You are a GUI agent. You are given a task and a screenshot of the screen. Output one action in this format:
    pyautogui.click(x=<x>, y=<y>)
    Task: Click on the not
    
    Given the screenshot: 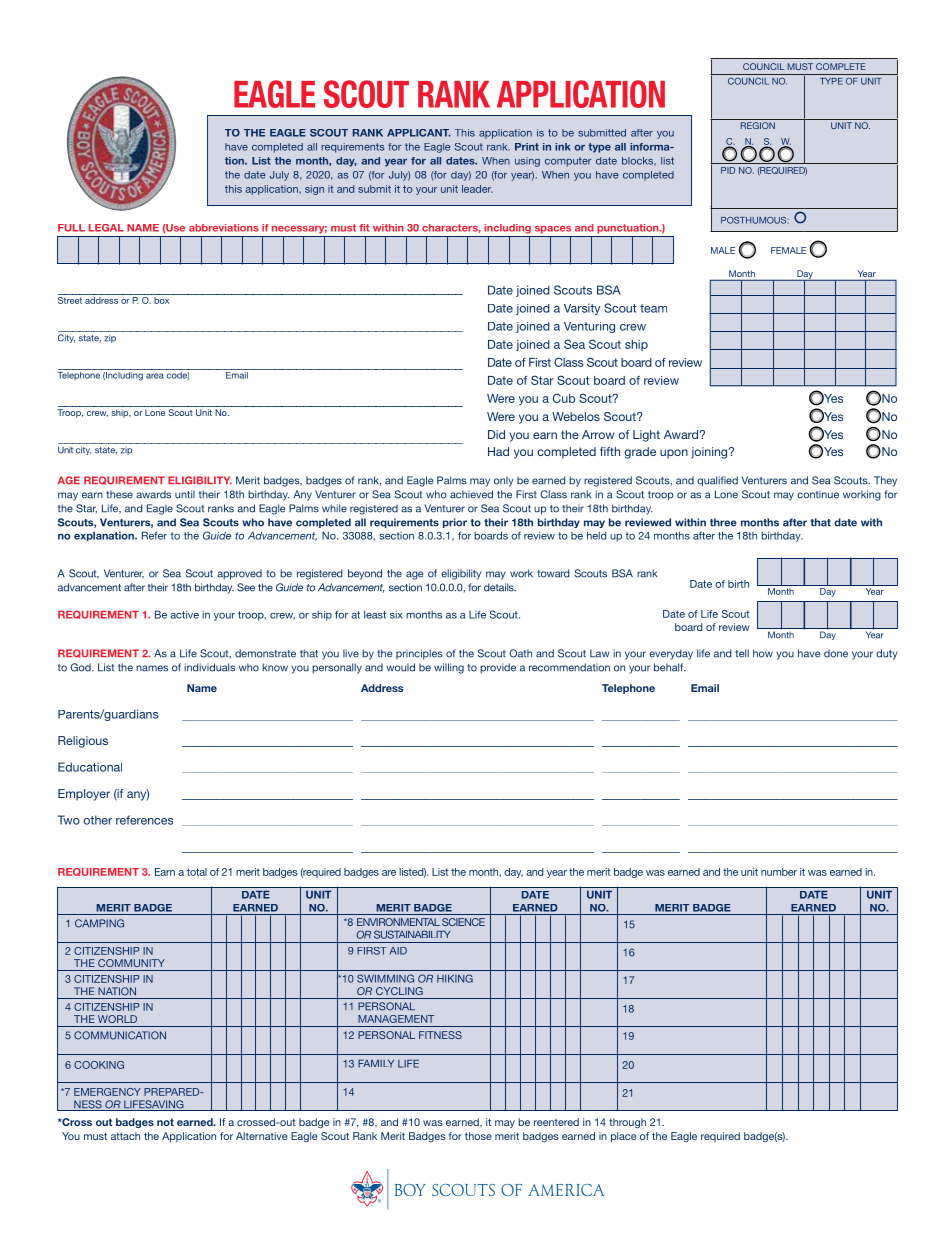 What is the action you would take?
    pyautogui.click(x=165, y=1122)
